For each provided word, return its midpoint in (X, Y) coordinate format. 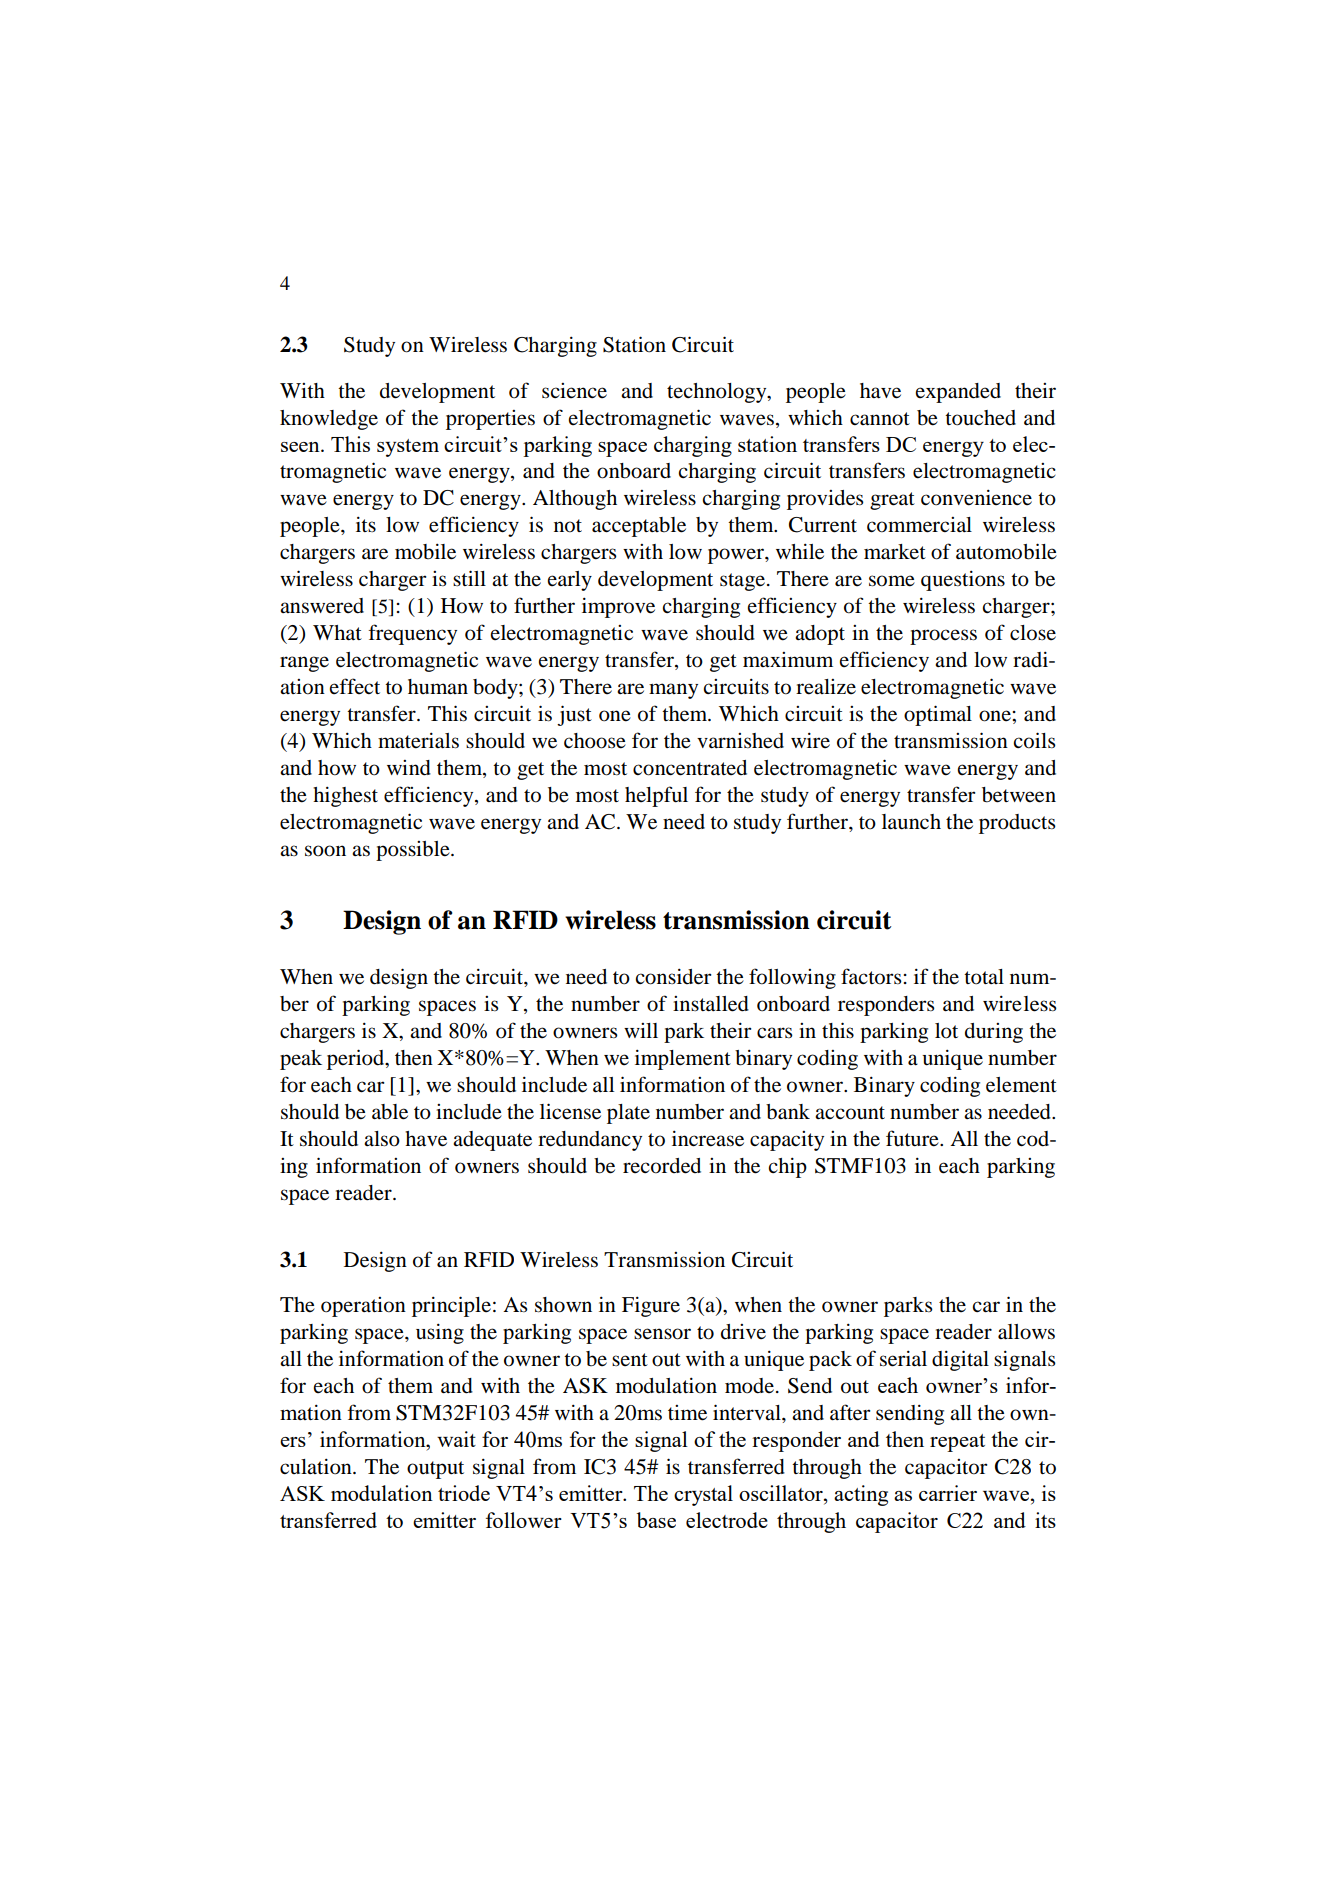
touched (980, 418)
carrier (948, 1493)
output (435, 1470)
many (673, 691)
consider (673, 976)
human (438, 686)
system (408, 448)
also (382, 1139)
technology (718, 393)
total (984, 977)
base (656, 1520)
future (913, 1138)
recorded (662, 1166)
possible (414, 851)
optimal (938, 715)
